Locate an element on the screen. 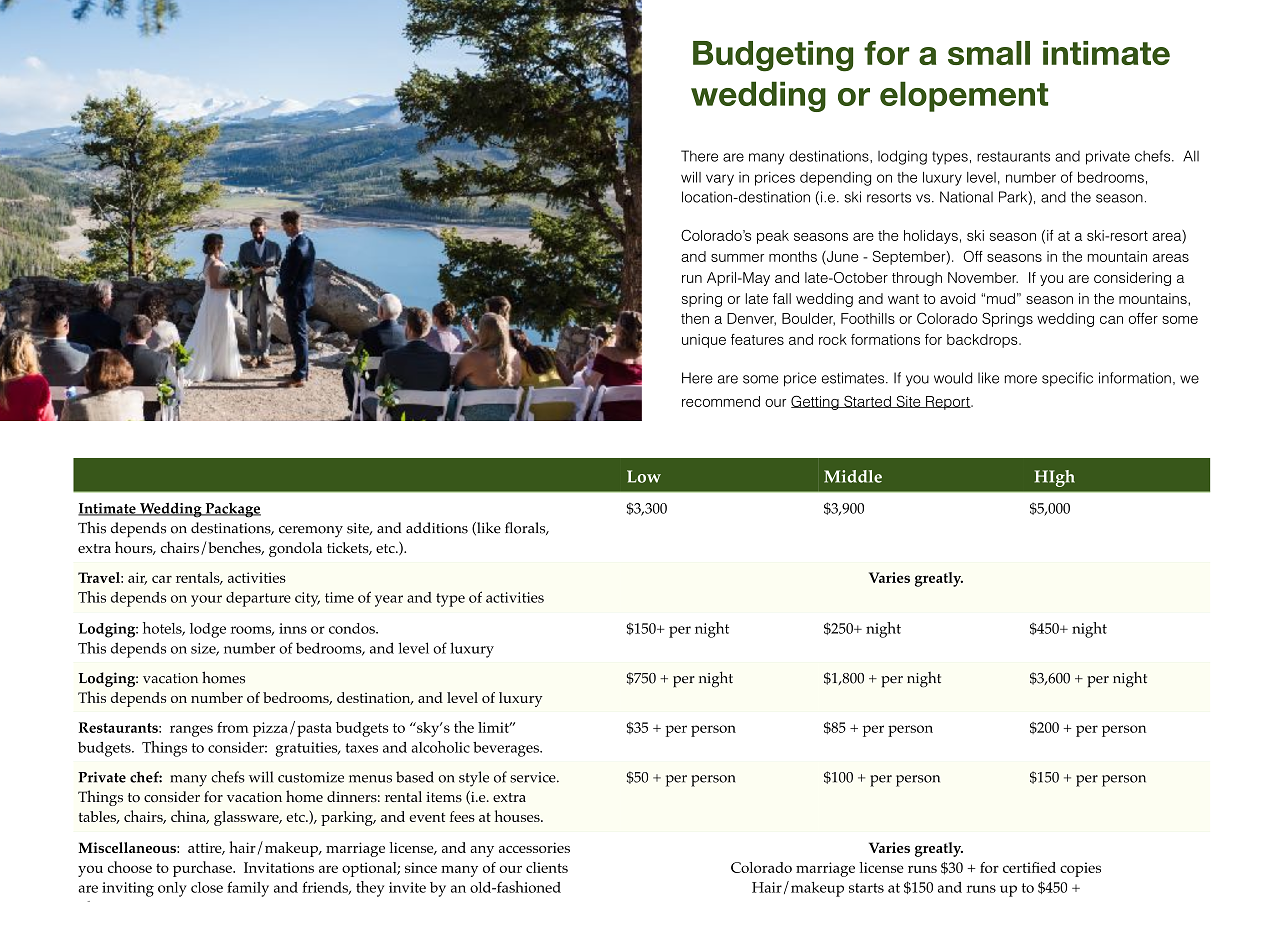  Low is located at coordinates (644, 476).
